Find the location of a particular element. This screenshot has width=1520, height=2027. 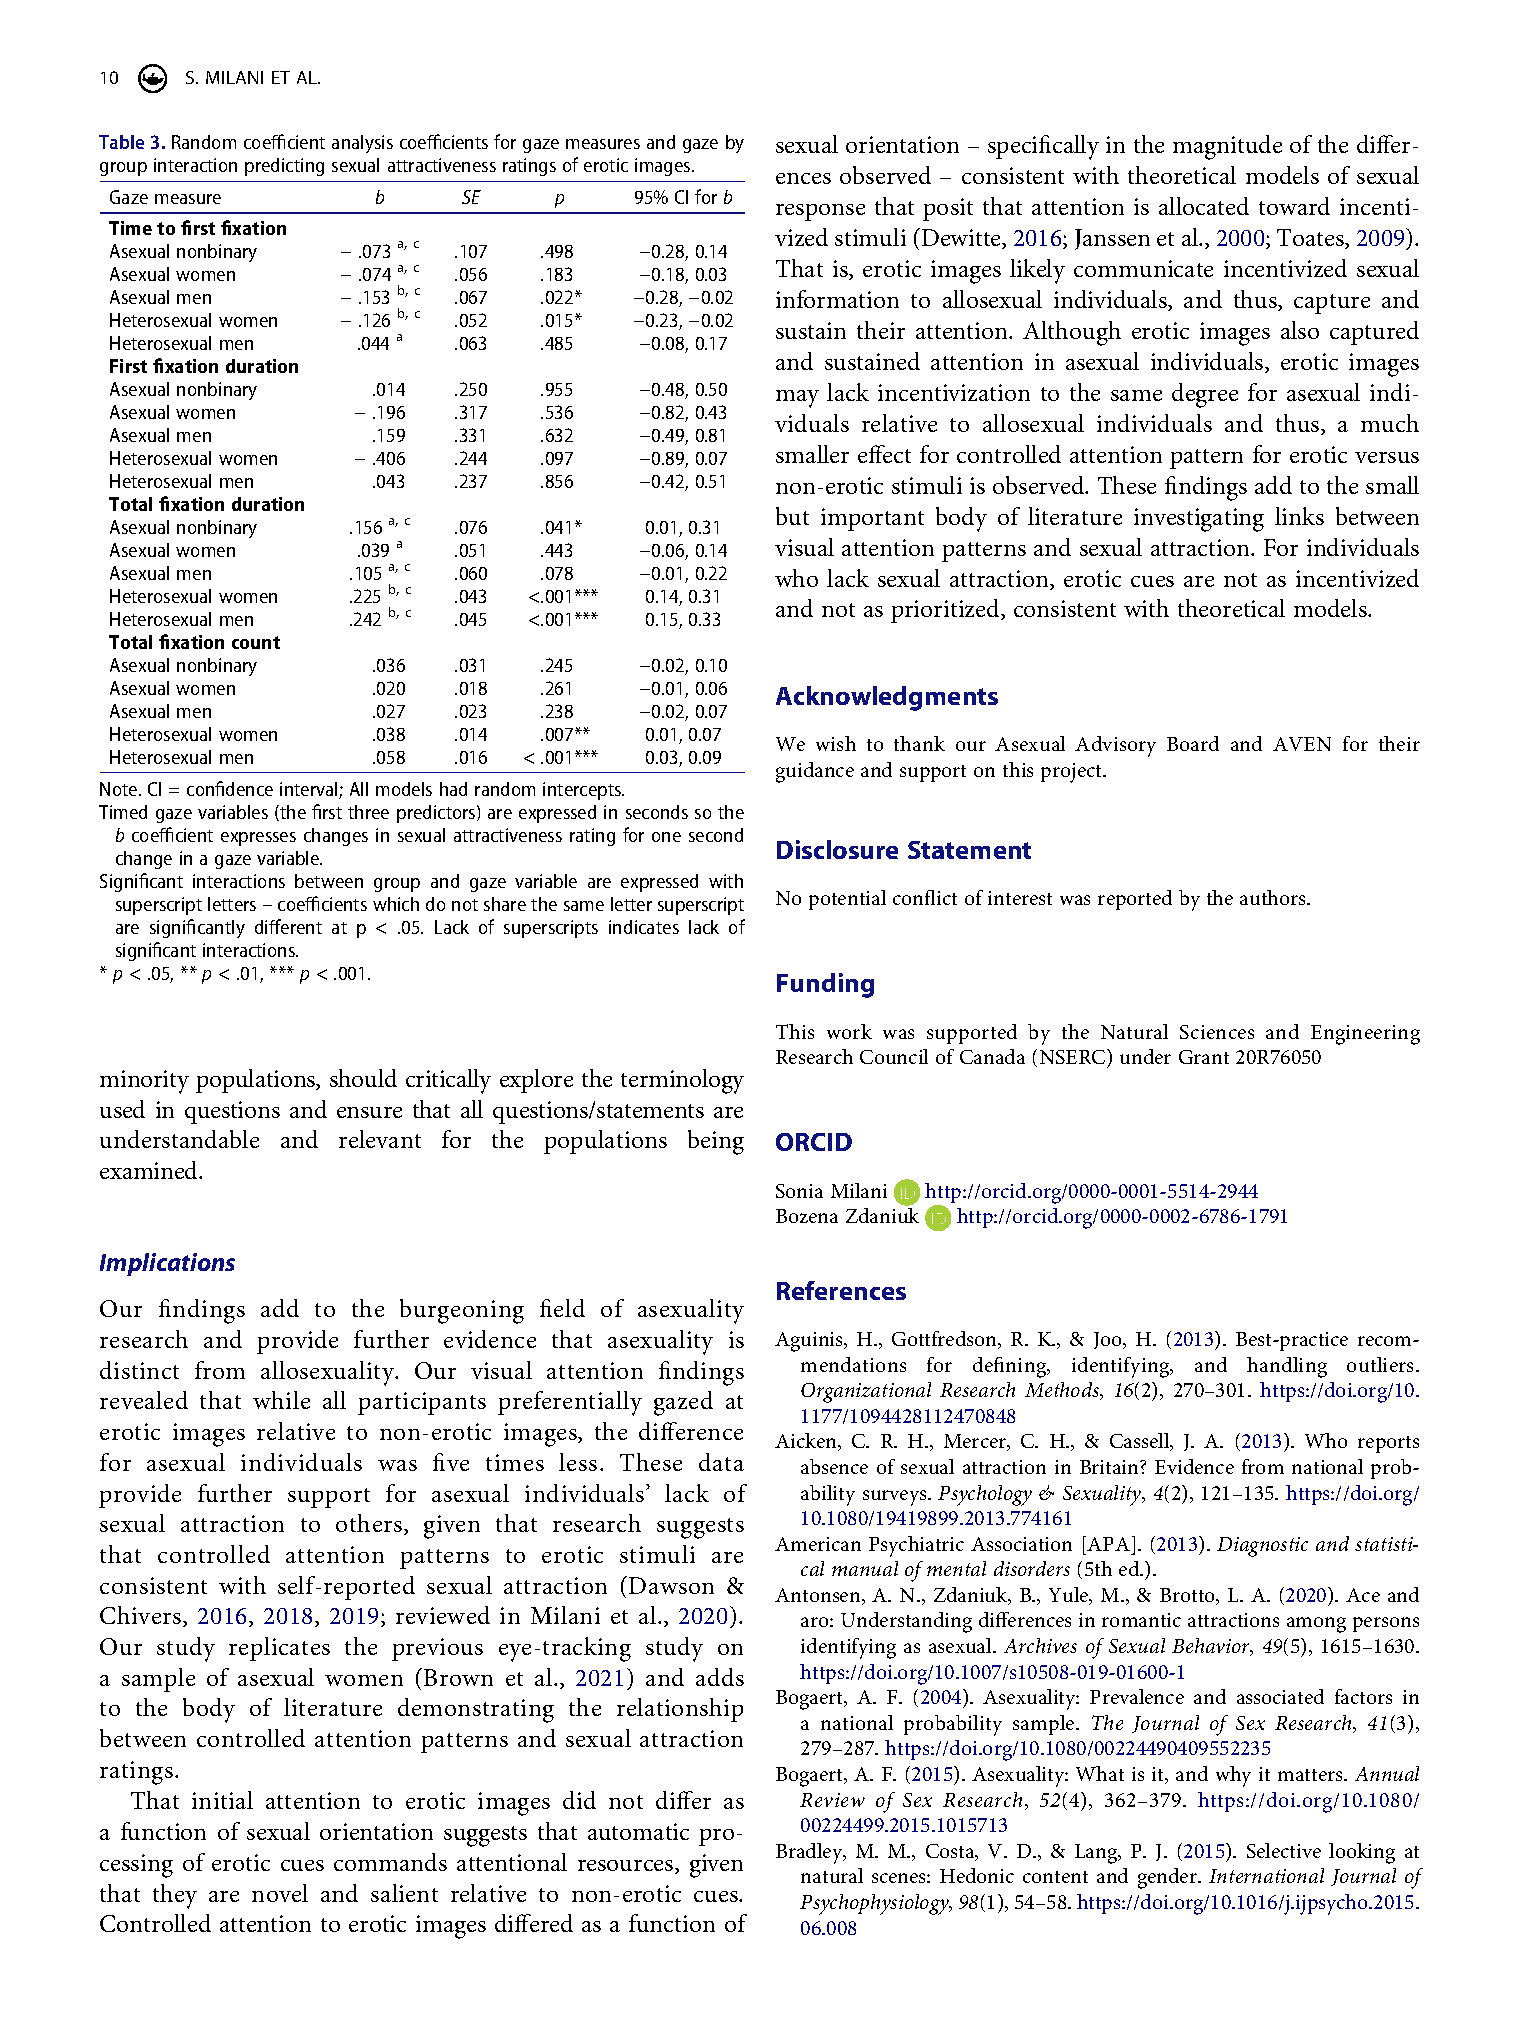

should is located at coordinates (363, 1078).
